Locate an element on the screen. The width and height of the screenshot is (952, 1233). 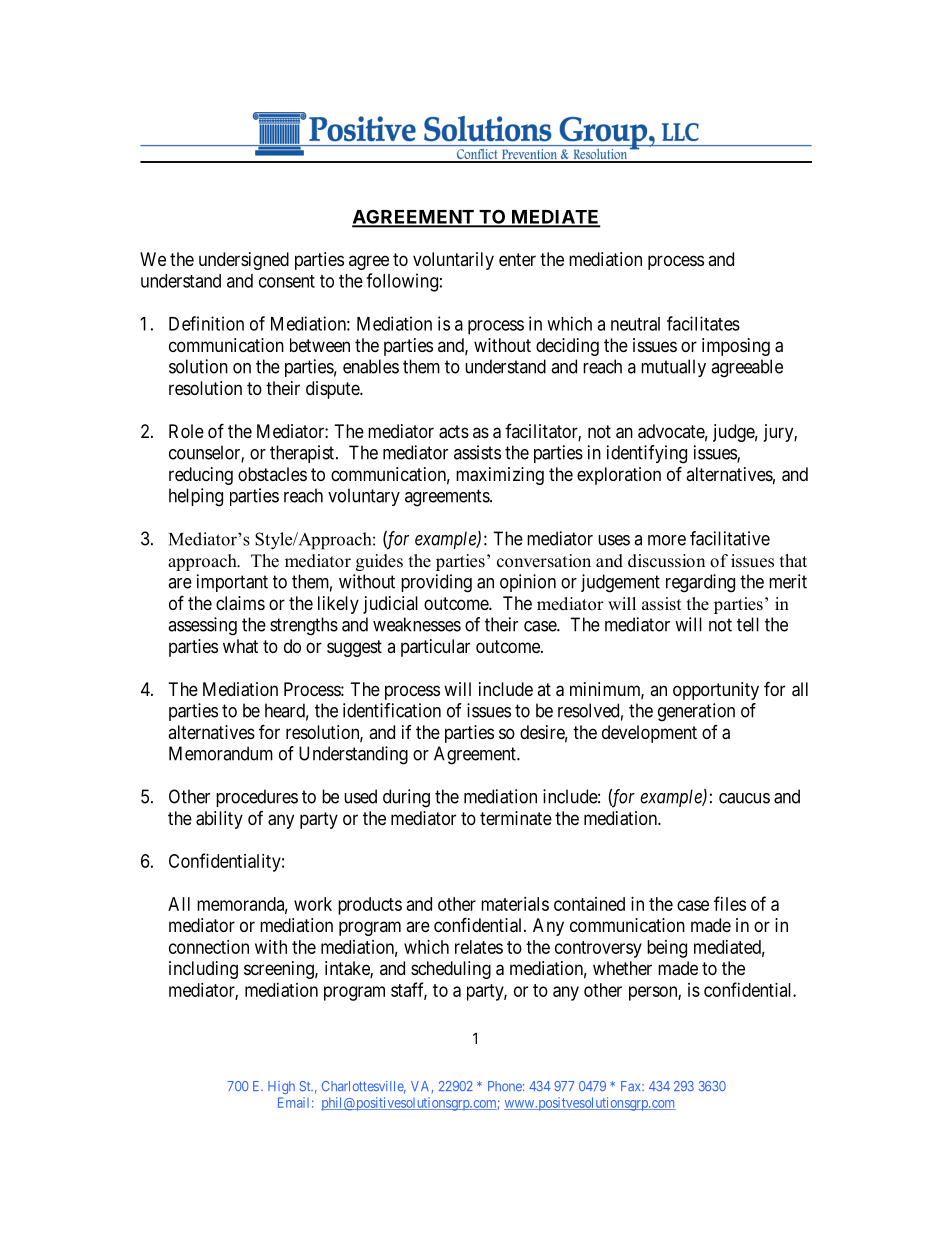
particular is located at coordinates (435, 648).
